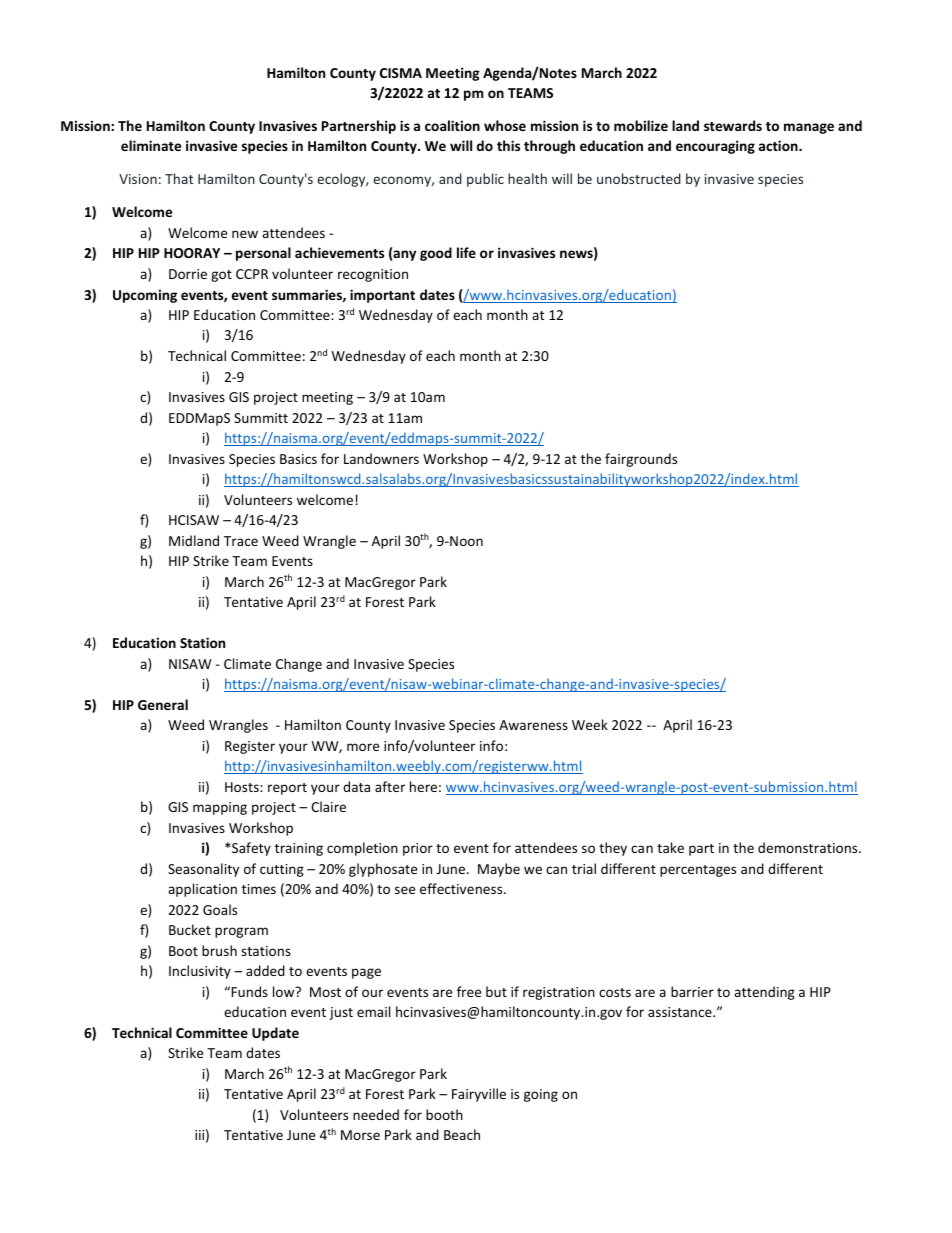 This screenshot has height=1233, width=952. What do you see at coordinates (533, 725) in the screenshot?
I see `Awareness` at bounding box center [533, 725].
